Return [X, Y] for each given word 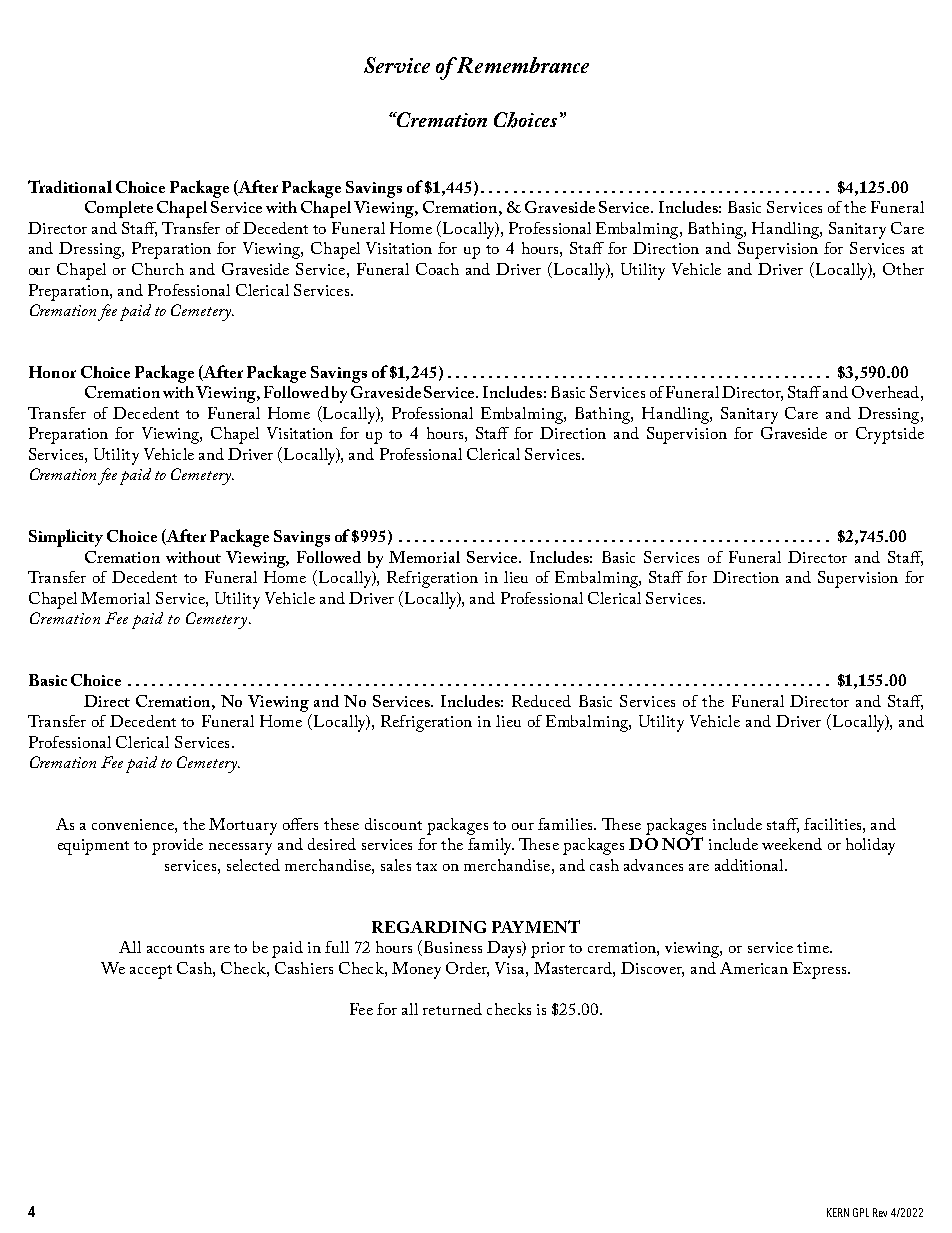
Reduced [541, 701]
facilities [834, 824]
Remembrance [521, 65]
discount [393, 824]
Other [903, 269]
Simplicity [66, 538]
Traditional [70, 186]
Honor [52, 372]
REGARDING [429, 927]
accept [151, 972]
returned [452, 1009]
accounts [175, 948]
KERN [838, 1212]
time [814, 947]
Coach [437, 269]
